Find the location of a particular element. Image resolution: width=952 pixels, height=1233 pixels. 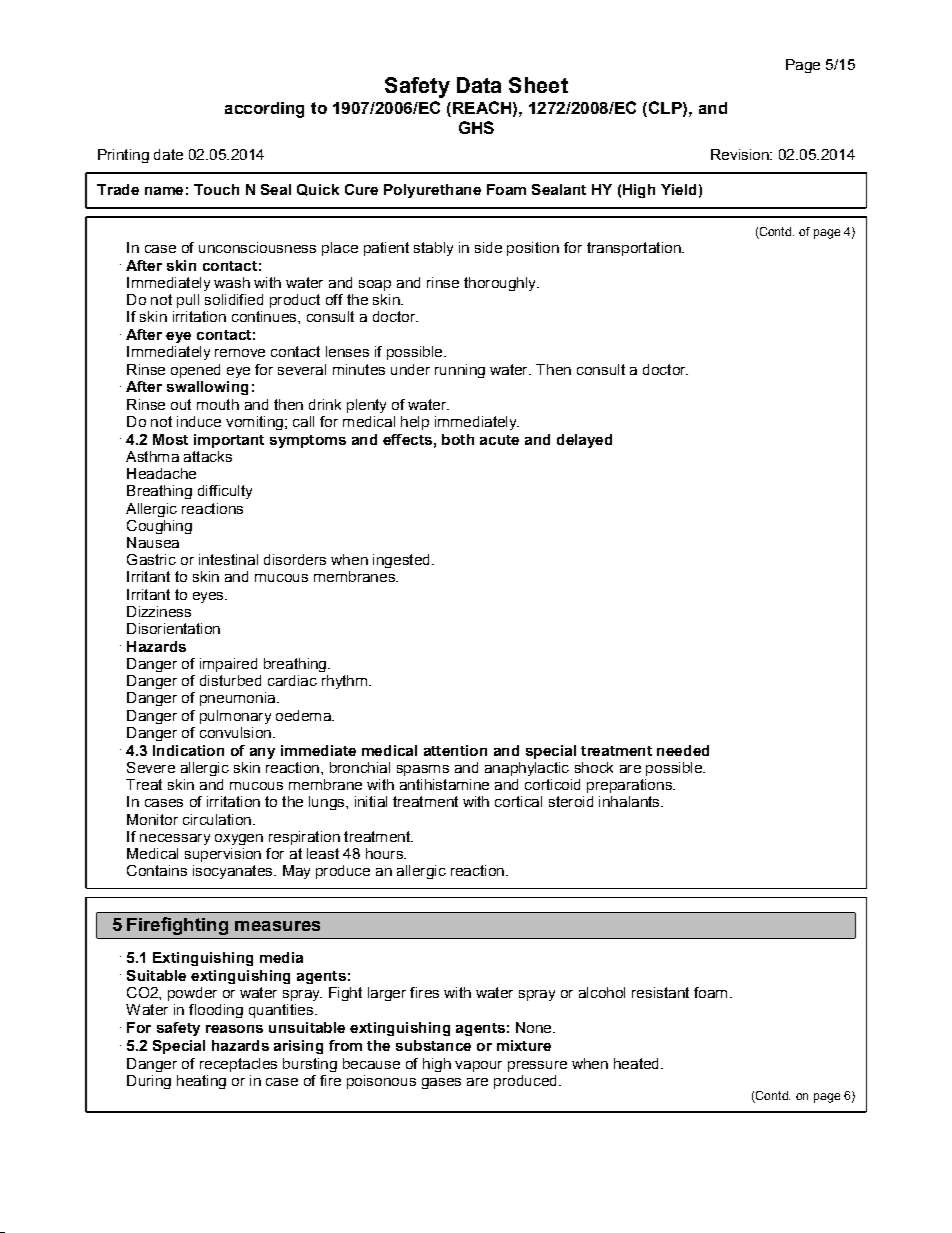

substance is located at coordinates (433, 1045).
